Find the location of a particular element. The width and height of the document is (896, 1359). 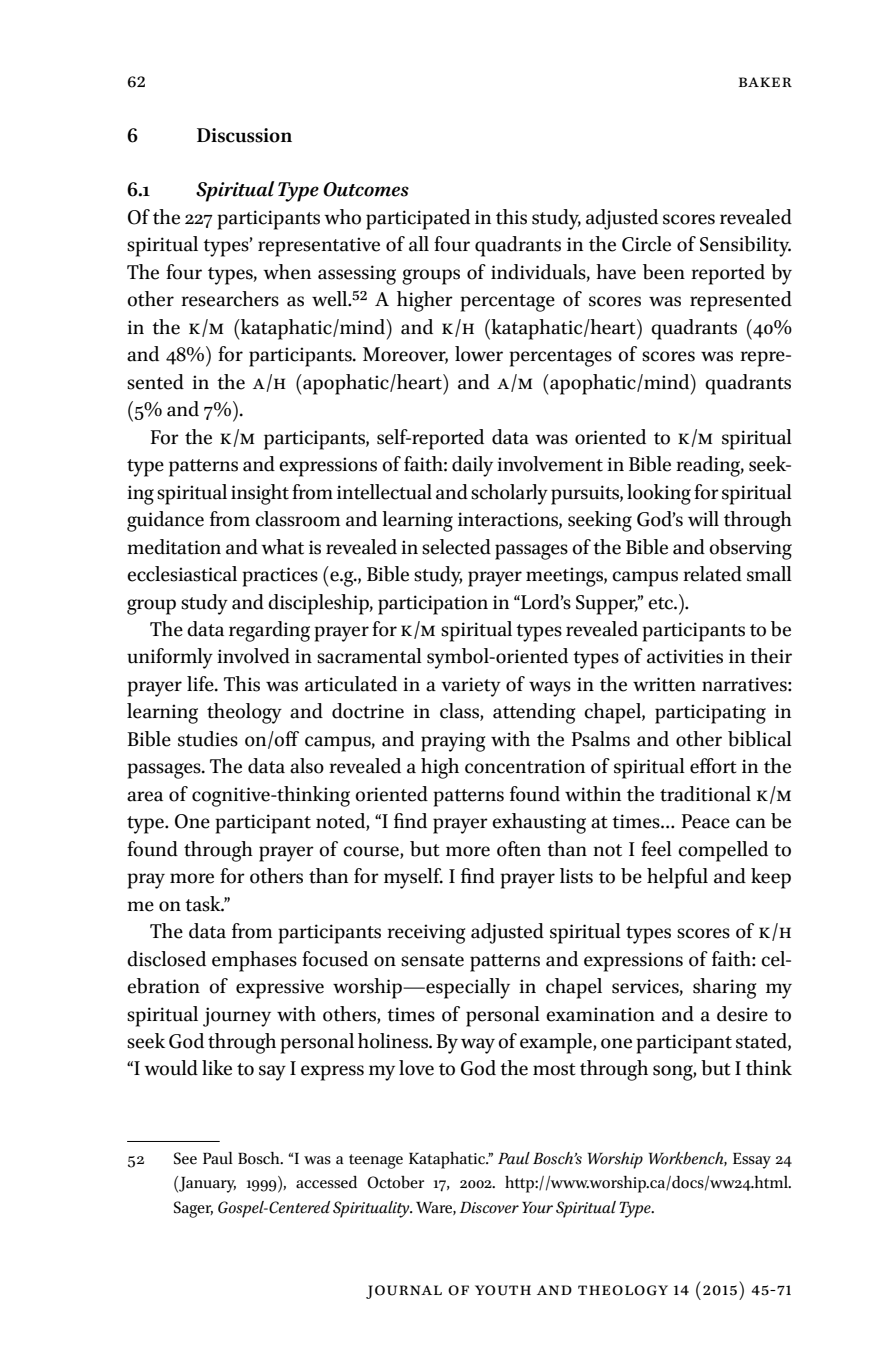

sensate is located at coordinates (432, 960).
